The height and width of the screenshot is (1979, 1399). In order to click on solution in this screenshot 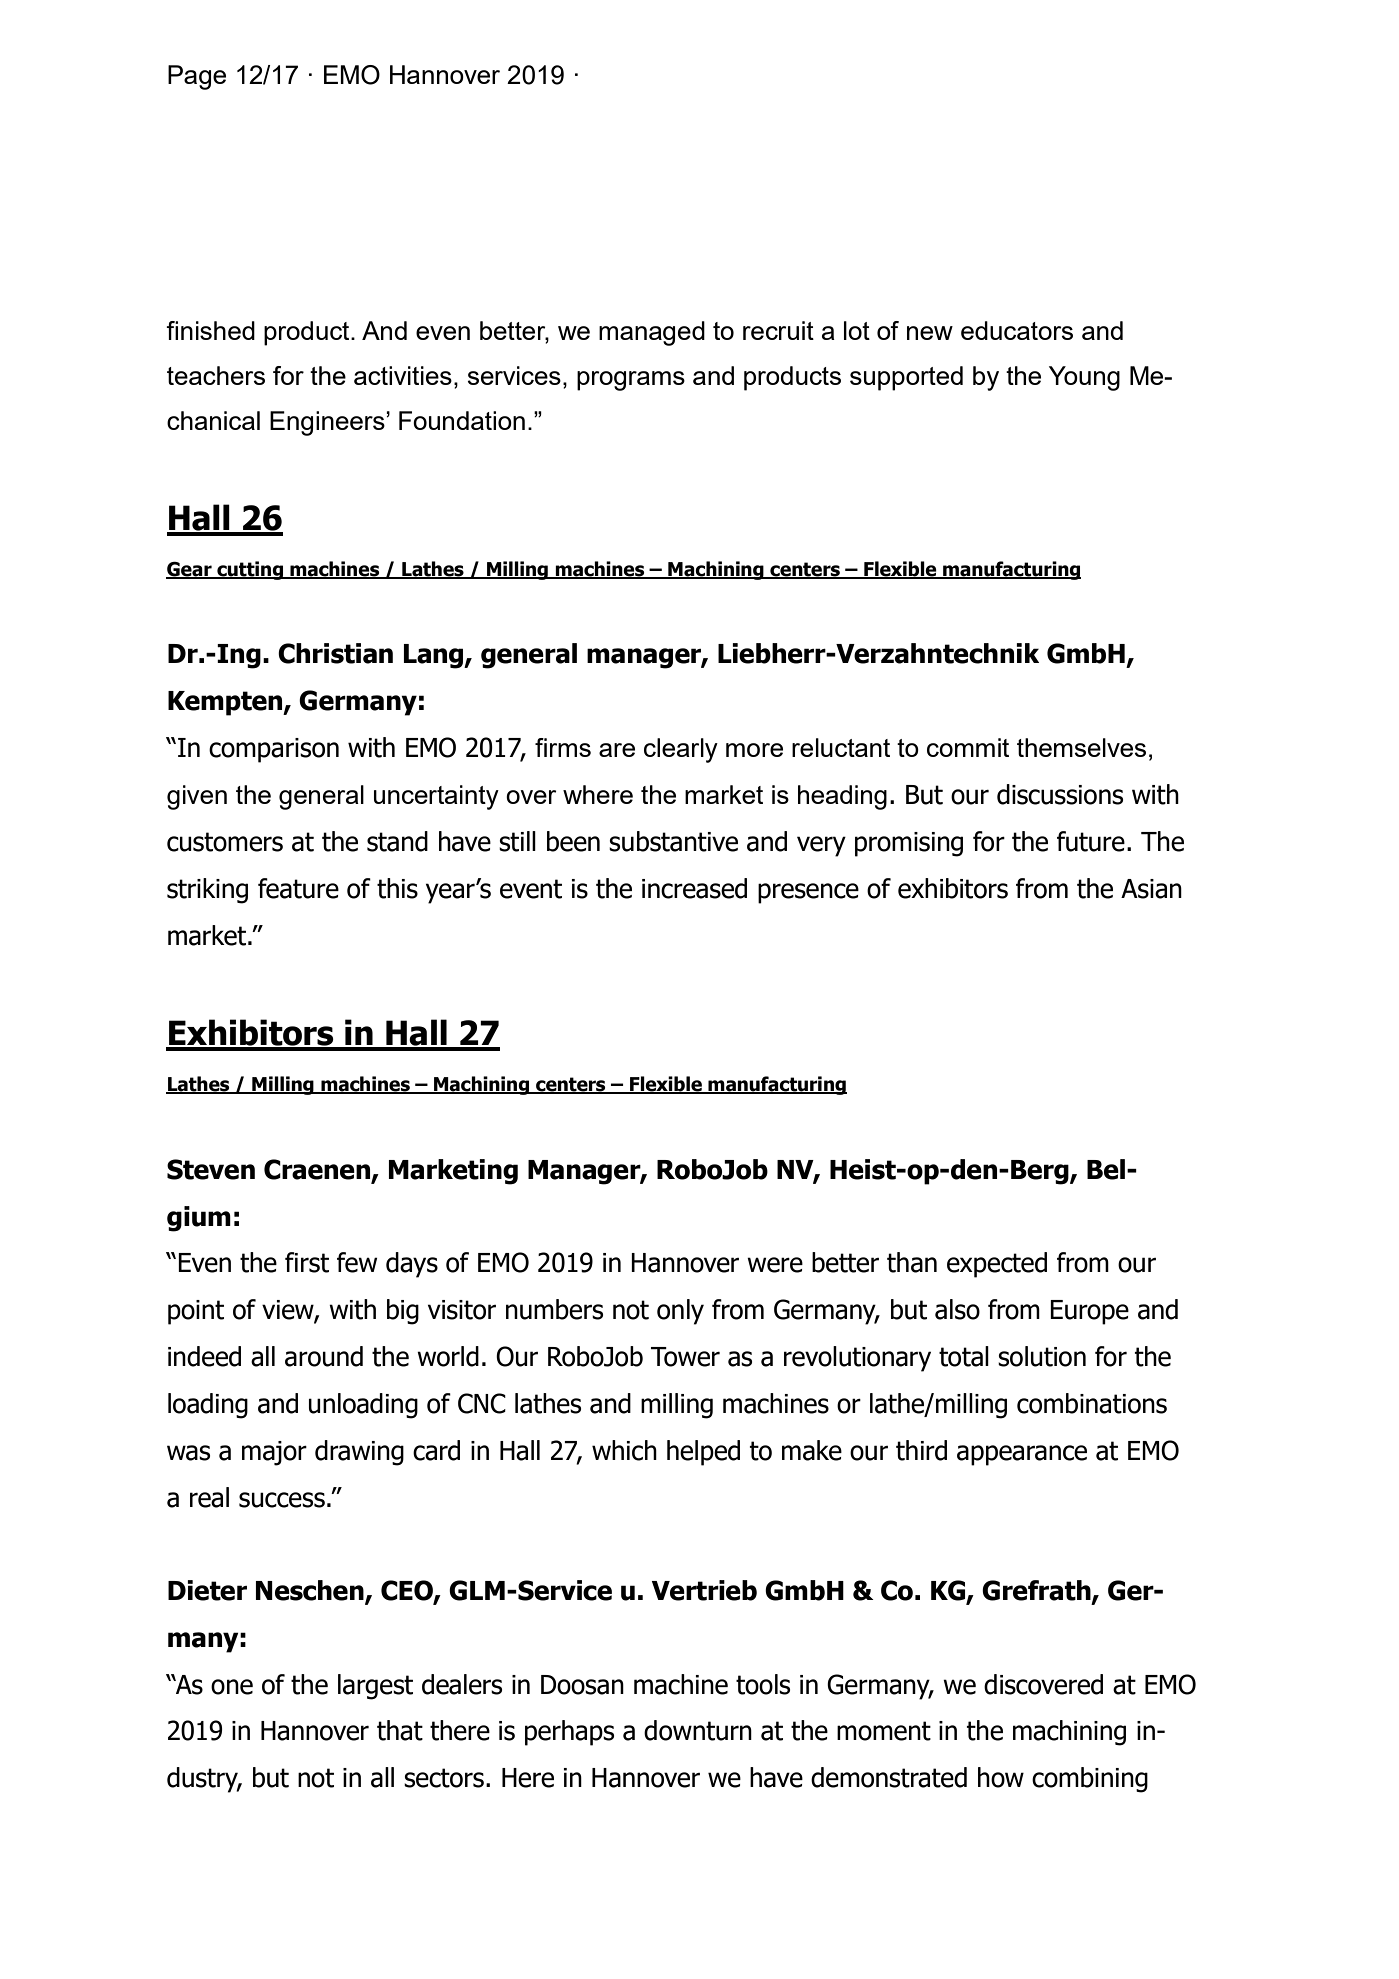, I will do `click(1042, 1356)`.
